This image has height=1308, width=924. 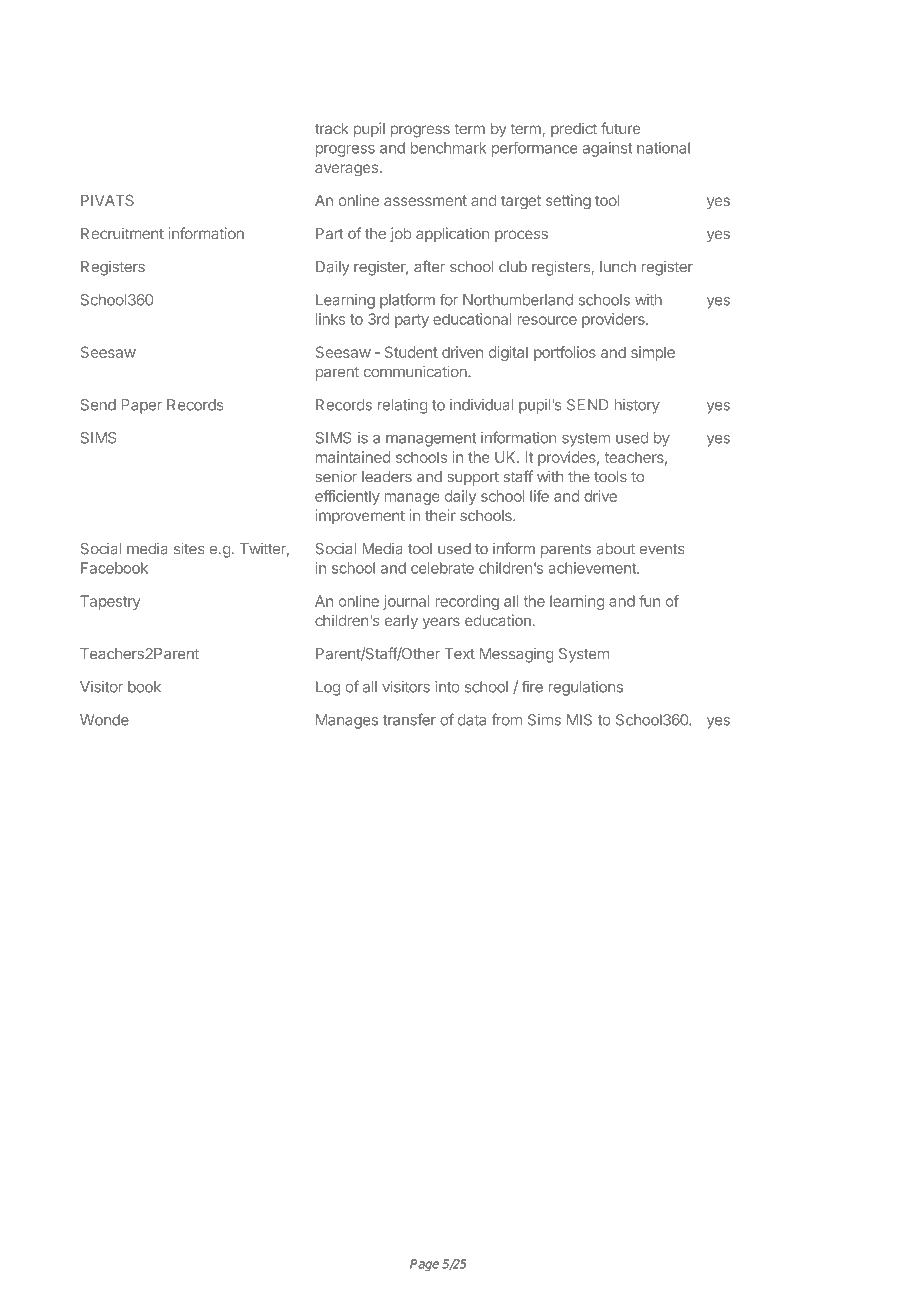 What do you see at coordinates (328, 688) in the image?
I see `Log` at bounding box center [328, 688].
